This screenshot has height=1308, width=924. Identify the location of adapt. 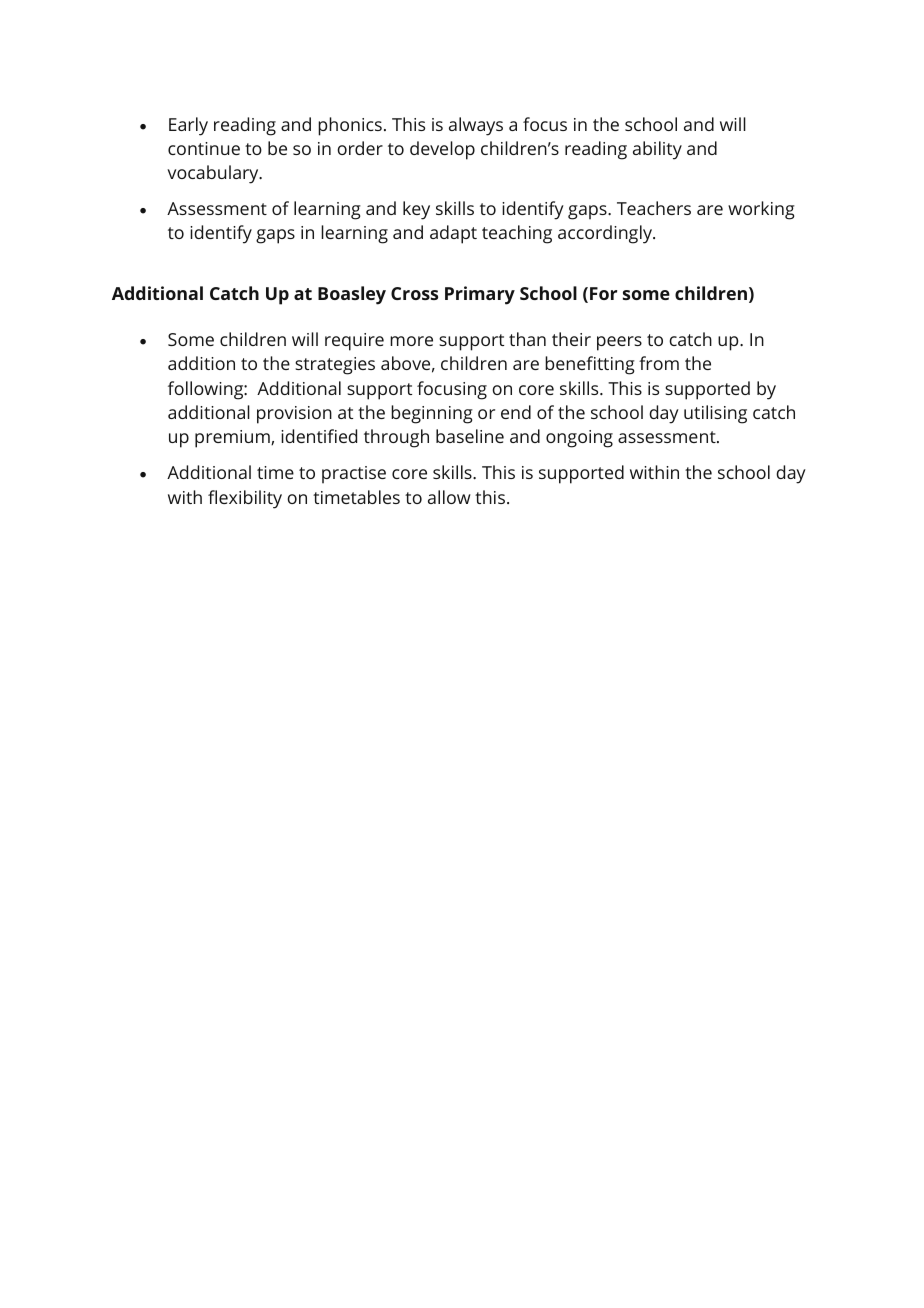
(453, 234).
